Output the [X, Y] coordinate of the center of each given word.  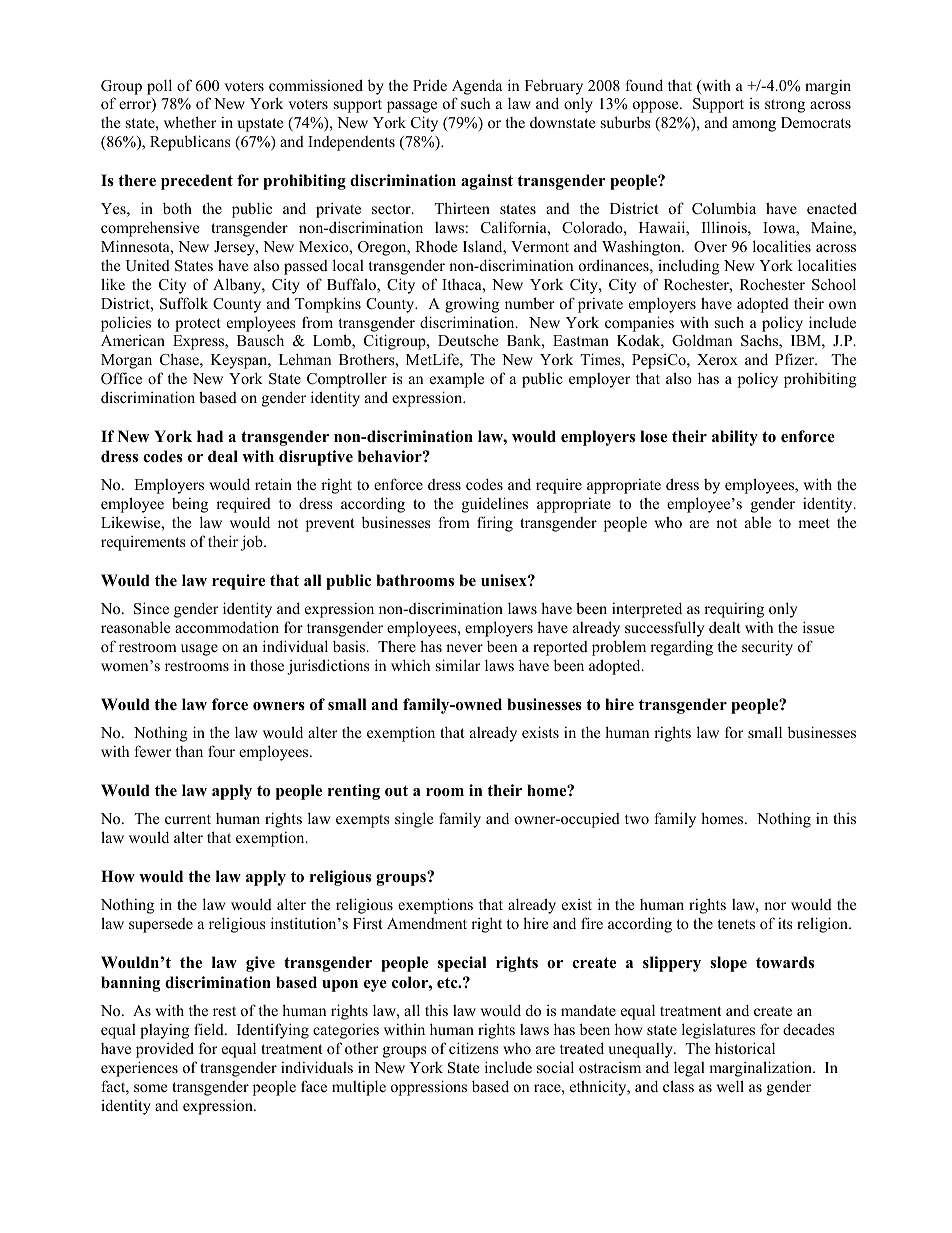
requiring [734, 610]
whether [190, 122]
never [464, 648]
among [754, 126]
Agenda [477, 87]
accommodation [227, 627]
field [210, 1029]
